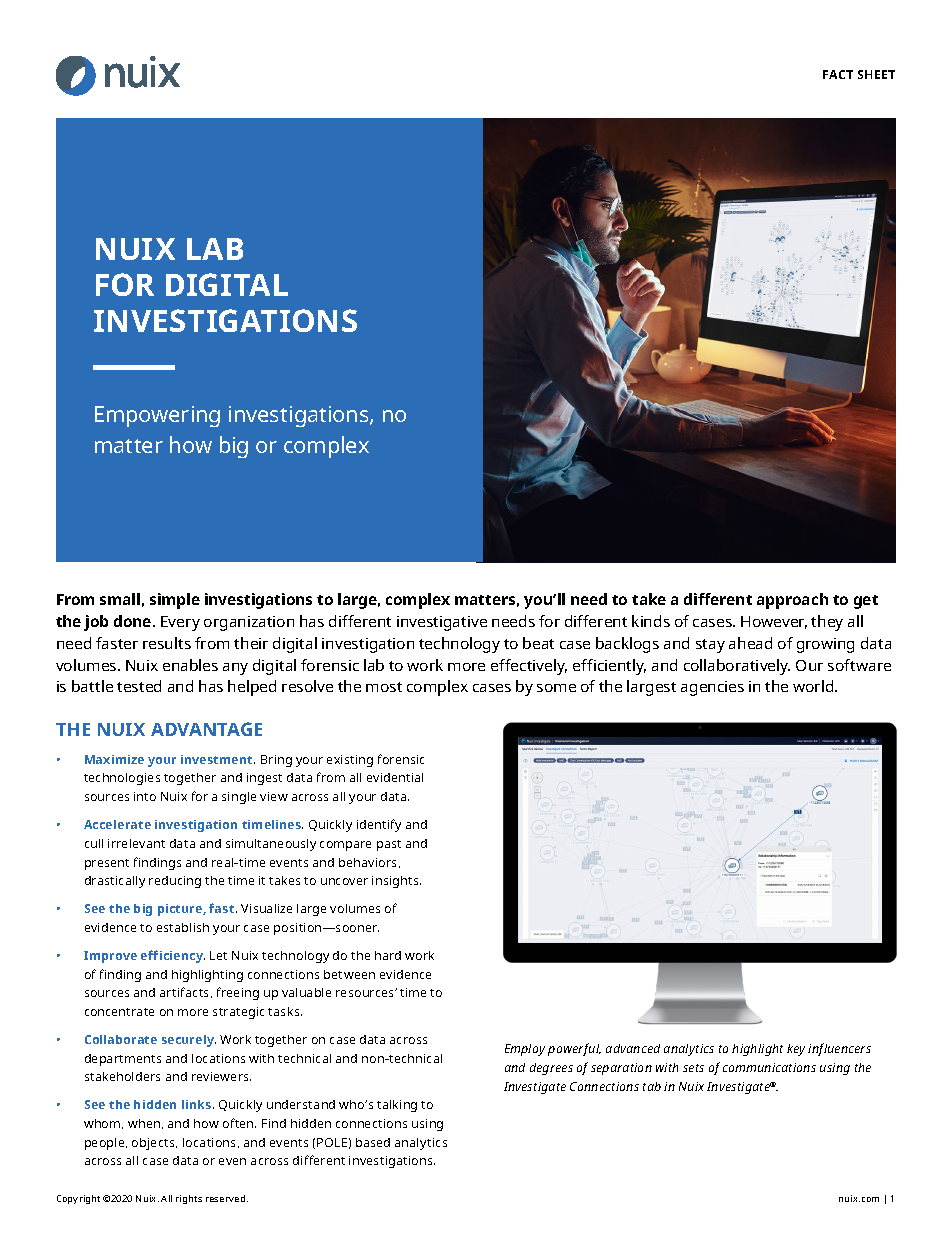 Image resolution: width=952 pixels, height=1233 pixels. What do you see at coordinates (792, 601) in the screenshot?
I see `approach` at bounding box center [792, 601].
